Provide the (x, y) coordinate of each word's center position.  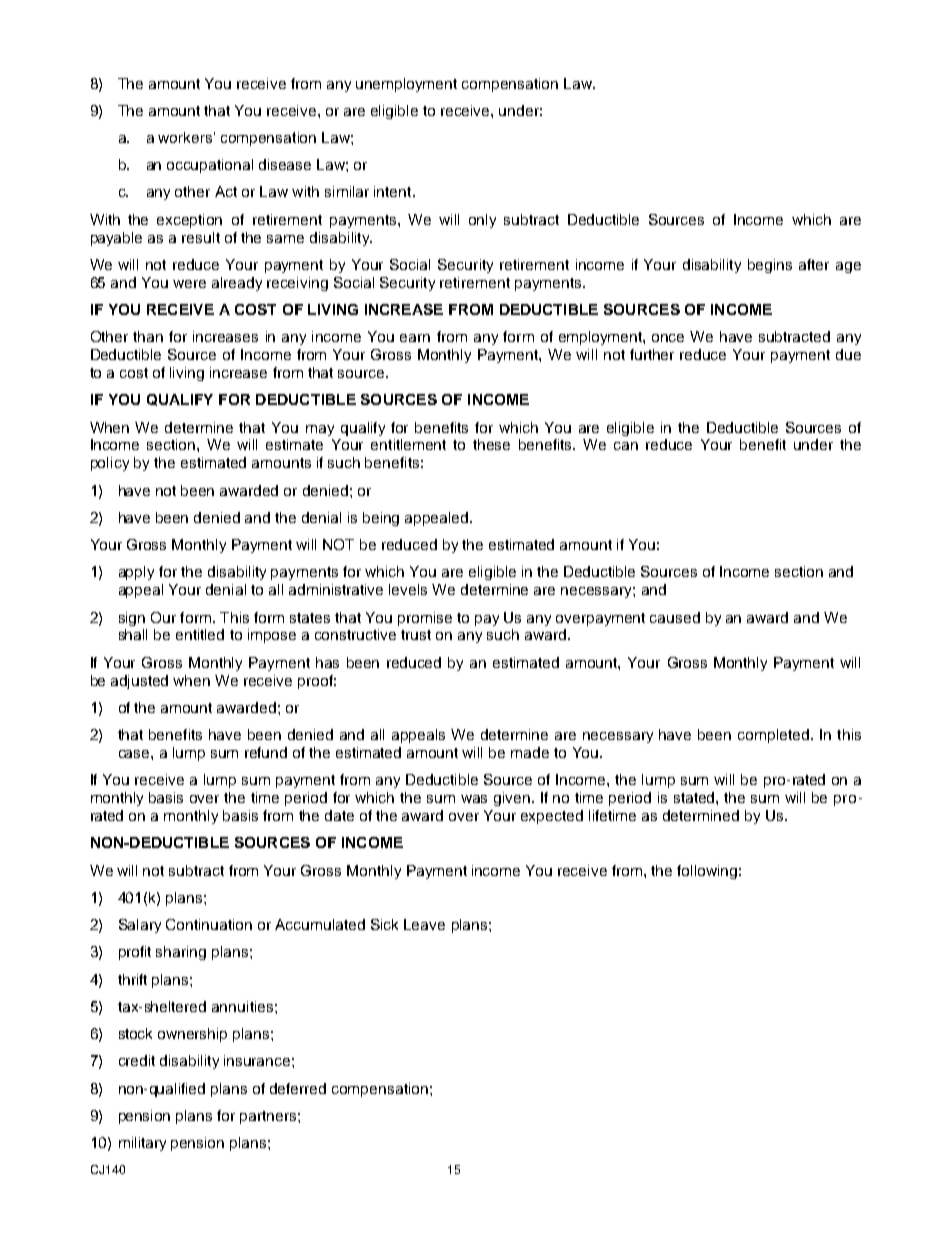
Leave (424, 924)
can (626, 446)
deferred (298, 1088)
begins (770, 266)
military (142, 1144)
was (474, 799)
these (491, 444)
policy (110, 464)
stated (695, 797)
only (482, 221)
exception (189, 221)
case (135, 754)
